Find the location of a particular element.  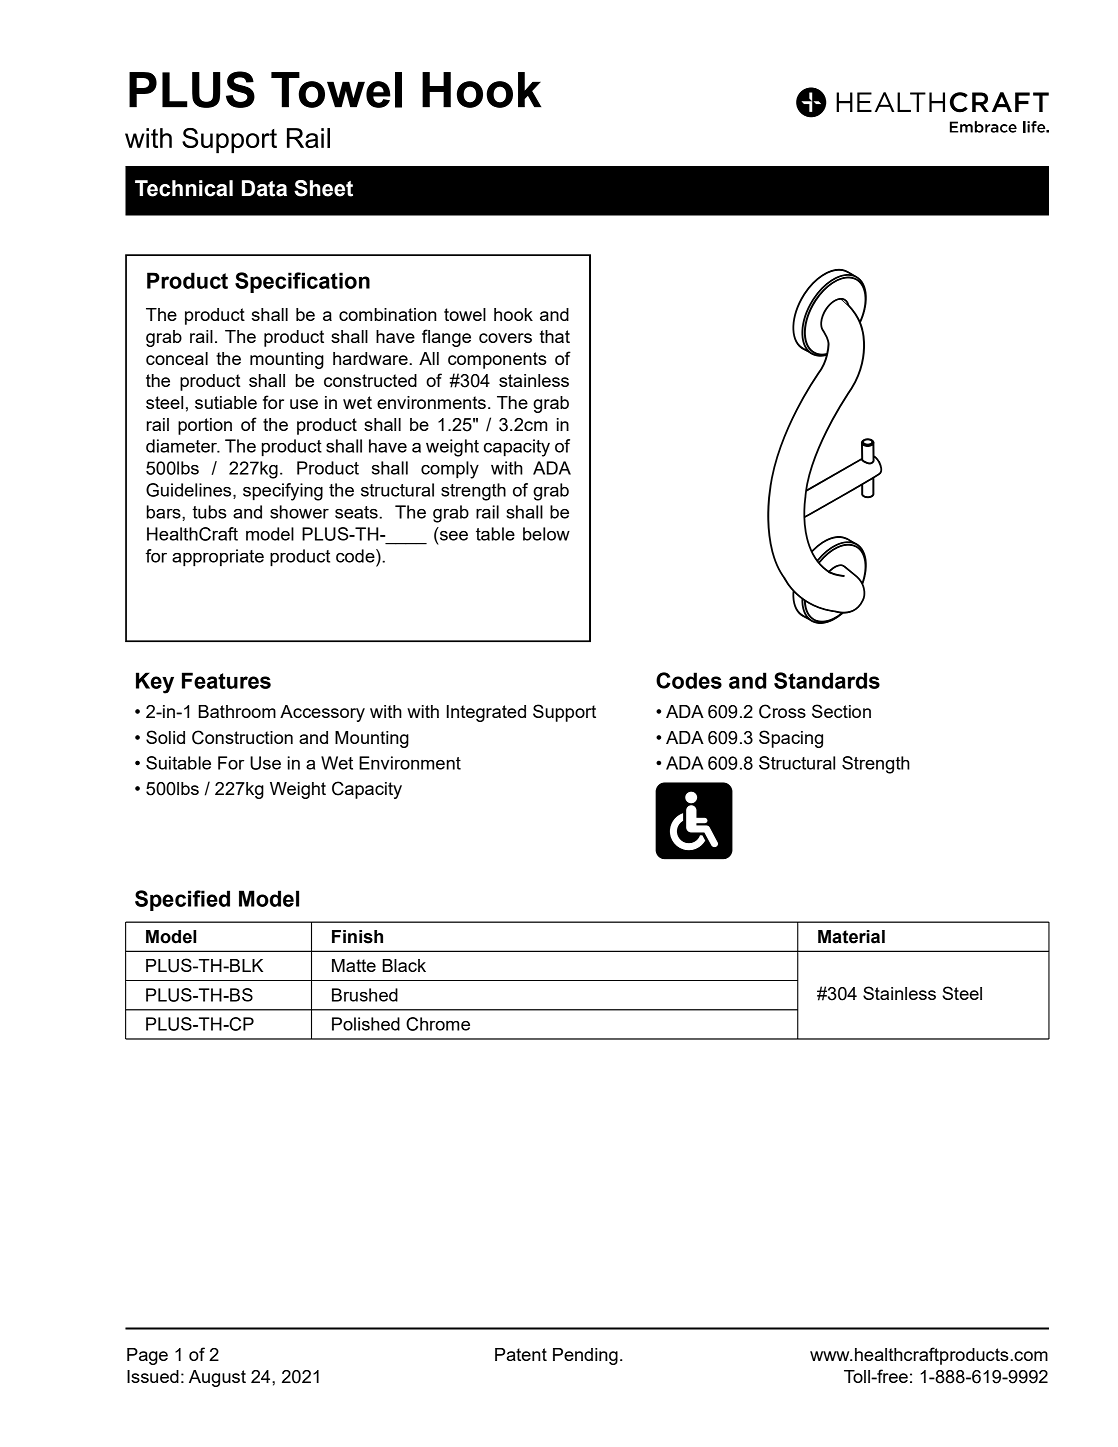

Construction is located at coordinates (242, 737).
